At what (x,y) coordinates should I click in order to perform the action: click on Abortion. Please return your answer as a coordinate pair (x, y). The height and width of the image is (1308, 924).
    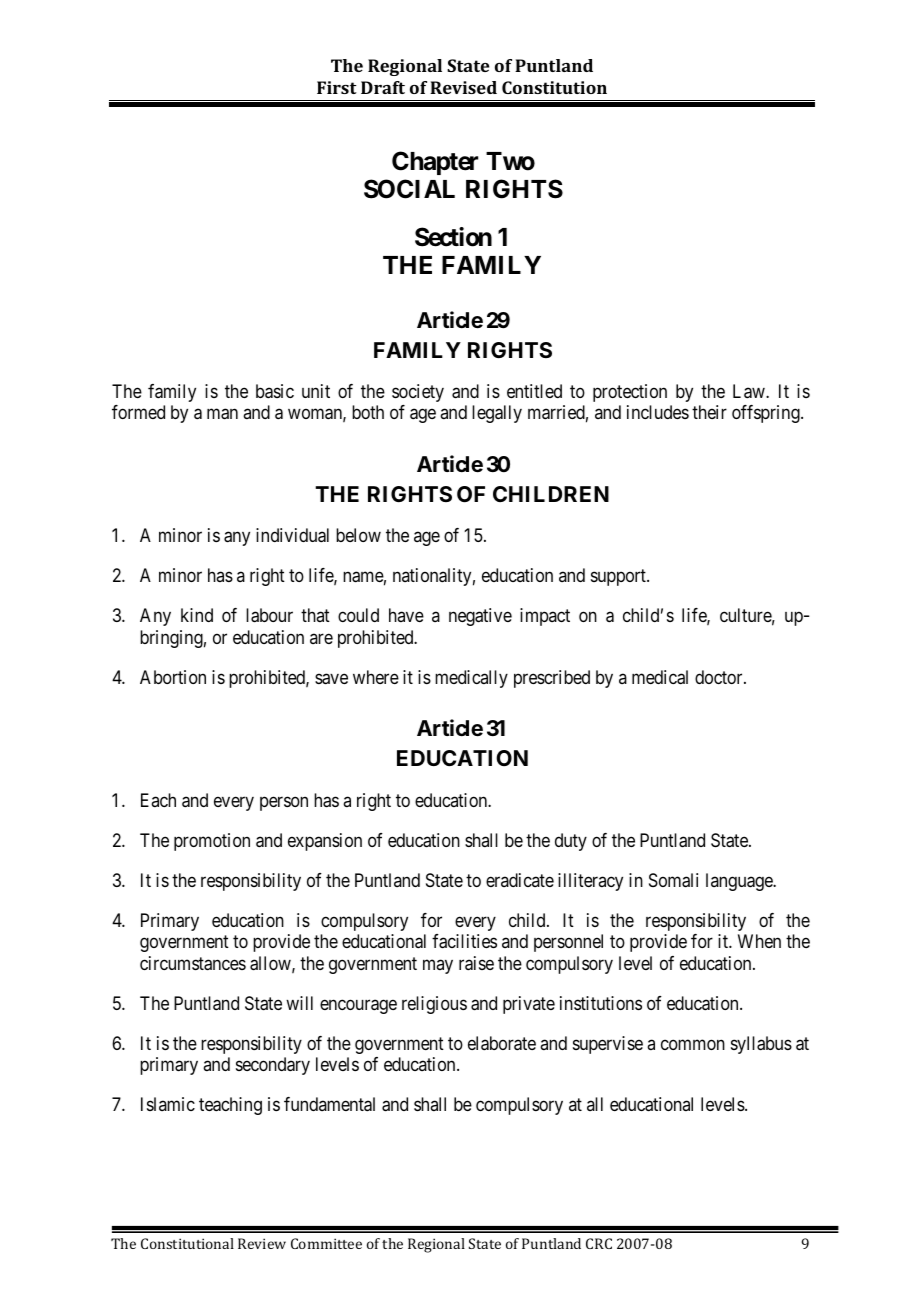
    Looking at the image, I should click on (173, 677).
